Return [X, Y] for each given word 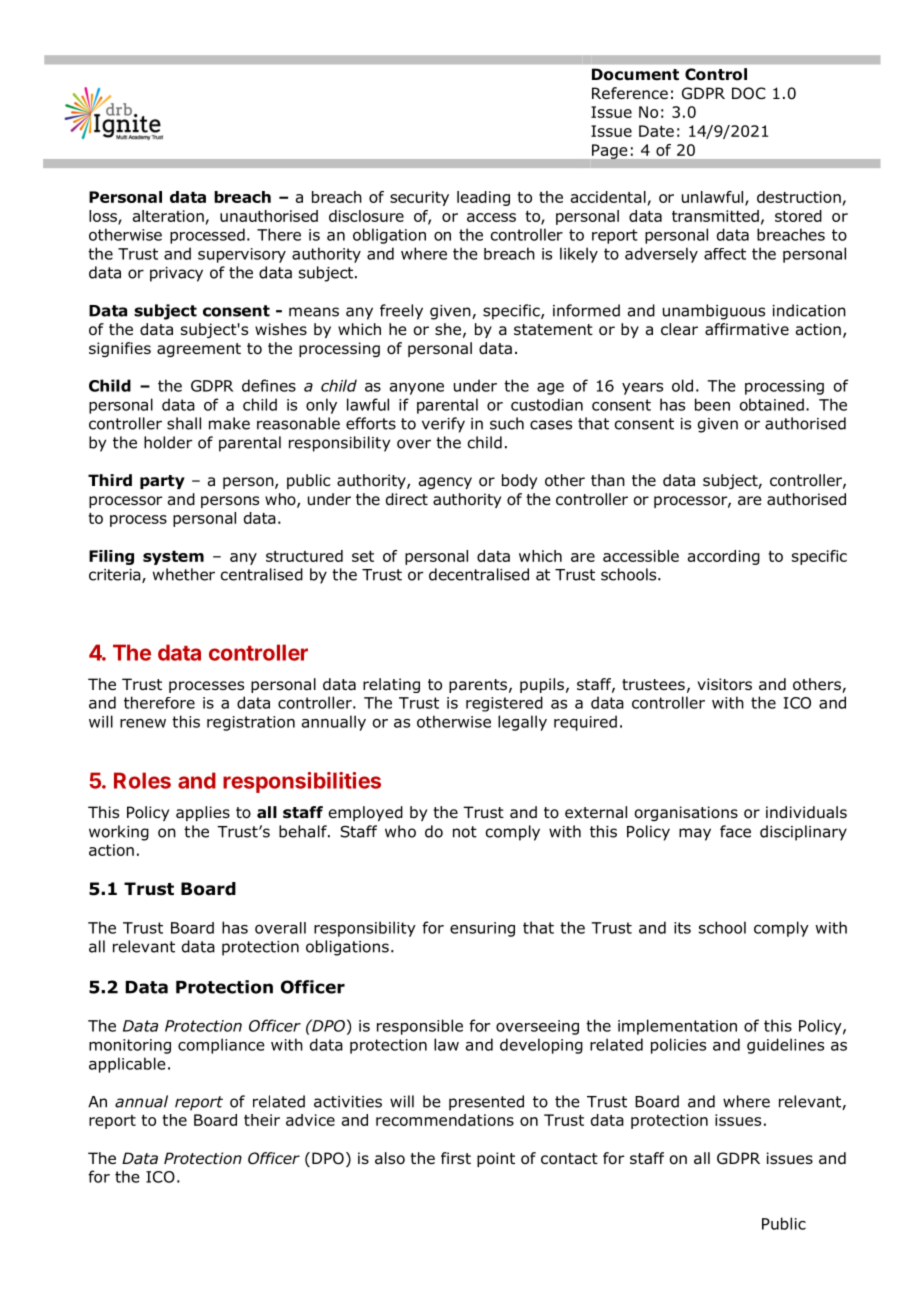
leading [483, 198]
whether [184, 574]
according [724, 557]
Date [656, 131]
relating [391, 685]
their [262, 1120]
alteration [168, 216]
